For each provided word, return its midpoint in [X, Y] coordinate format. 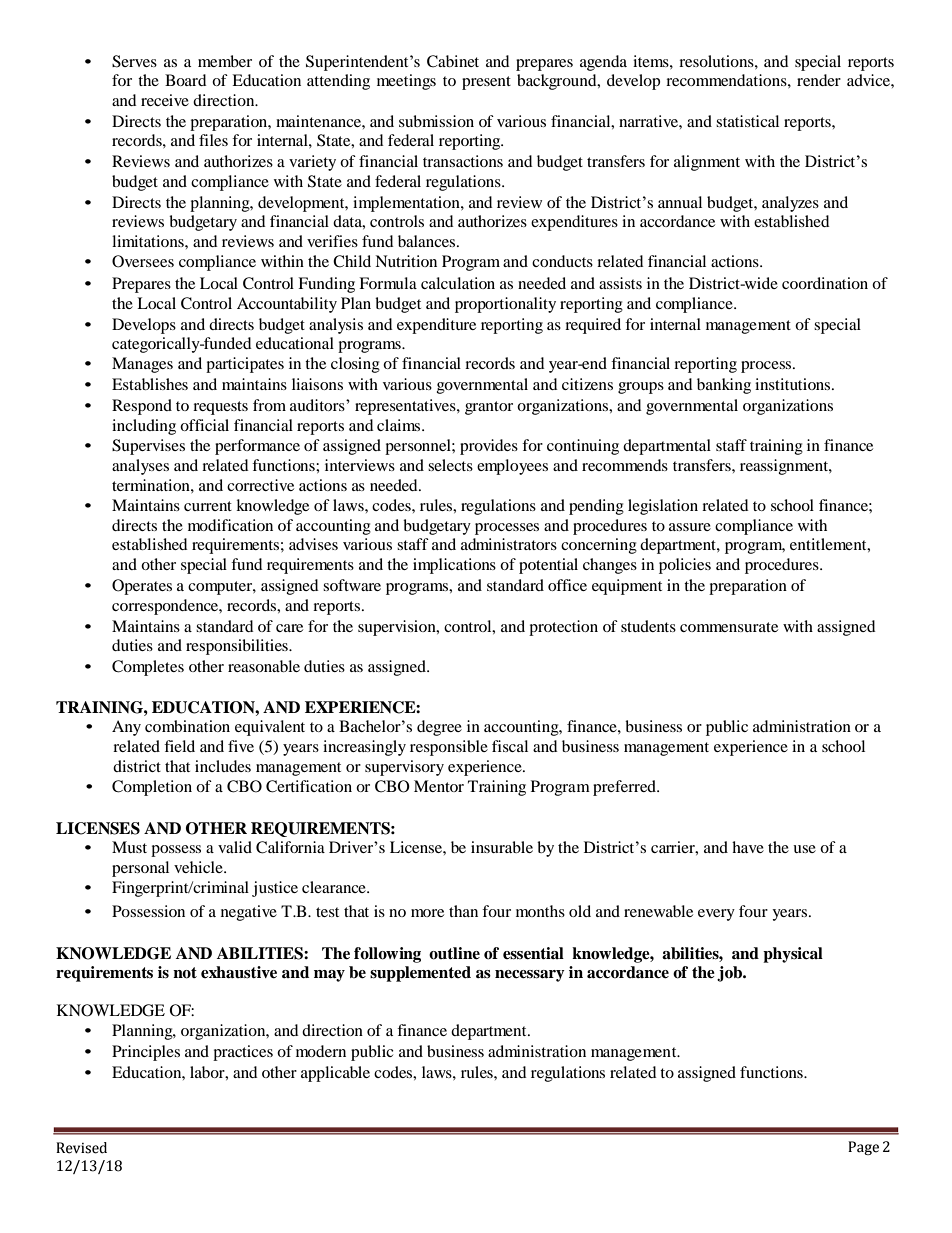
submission [436, 121]
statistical [747, 121]
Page [863, 1148]
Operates [142, 587]
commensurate [729, 627]
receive [165, 100]
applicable [335, 1074]
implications [454, 566]
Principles [146, 1053]
